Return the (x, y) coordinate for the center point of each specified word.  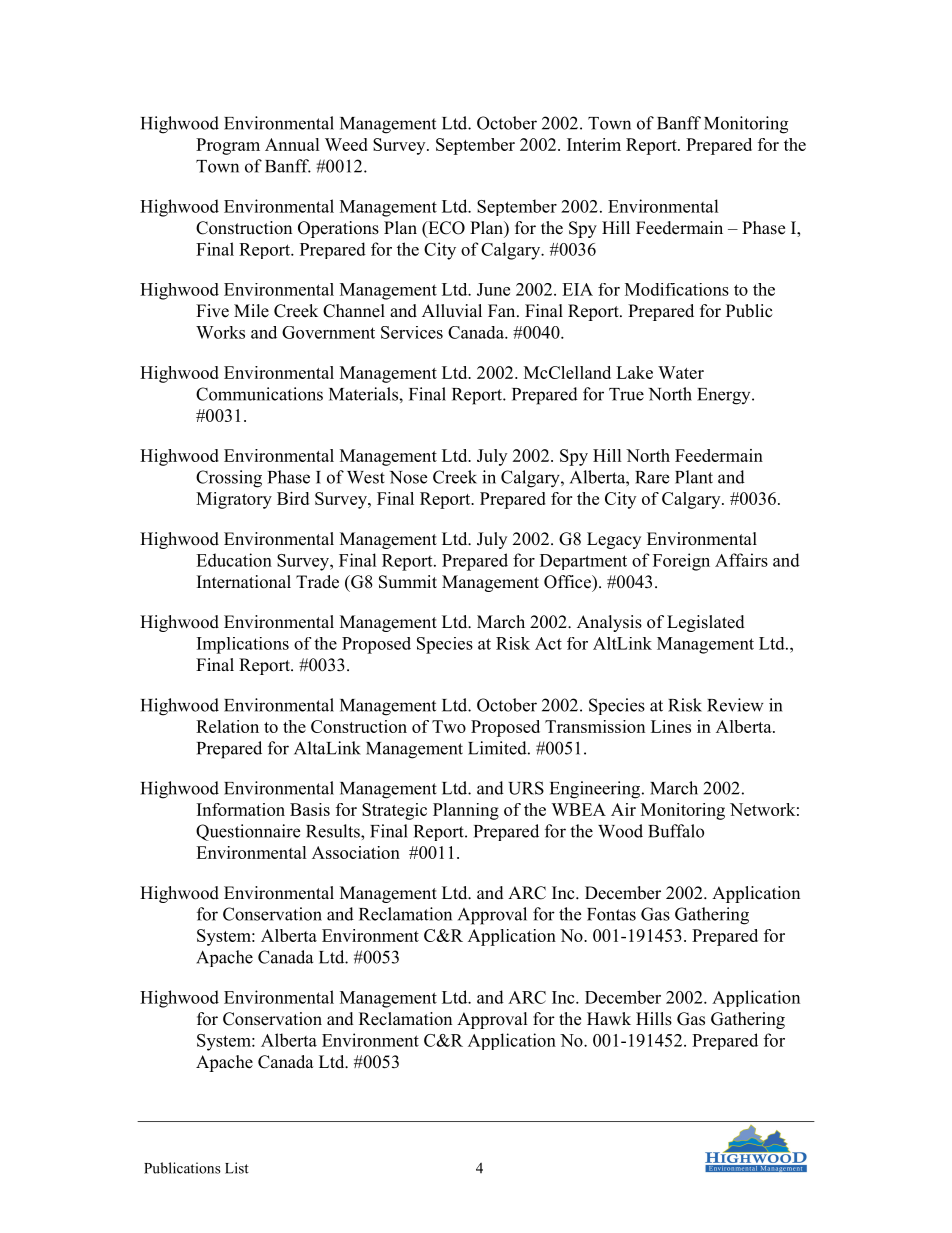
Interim (594, 144)
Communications (259, 394)
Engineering (596, 790)
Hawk (609, 1018)
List (237, 1168)
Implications (243, 645)
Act (548, 643)
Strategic (394, 811)
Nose (408, 477)
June (493, 289)
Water (681, 372)
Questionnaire (248, 832)
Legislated (706, 623)
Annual (292, 144)
